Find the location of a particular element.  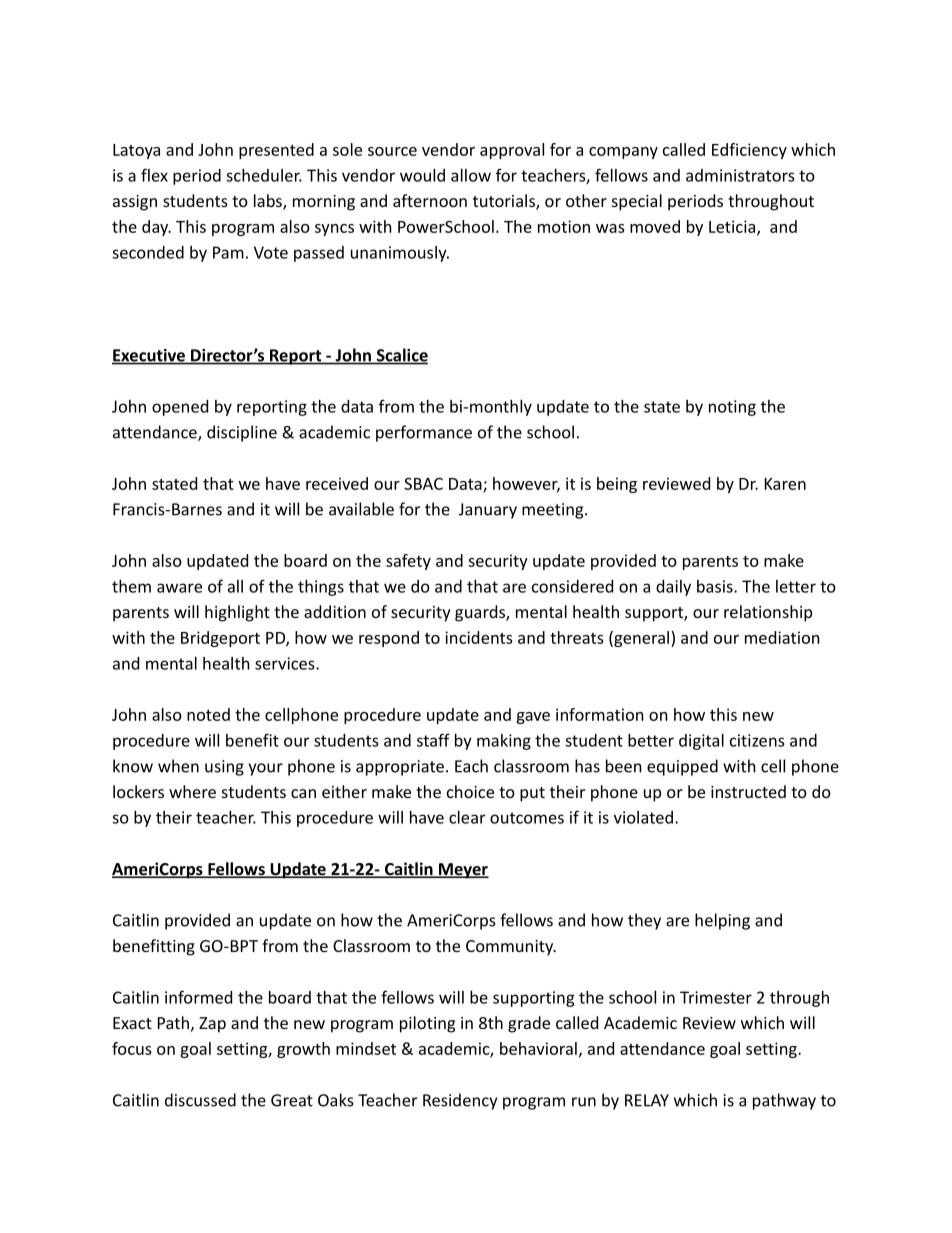

relationship is located at coordinates (768, 613).
